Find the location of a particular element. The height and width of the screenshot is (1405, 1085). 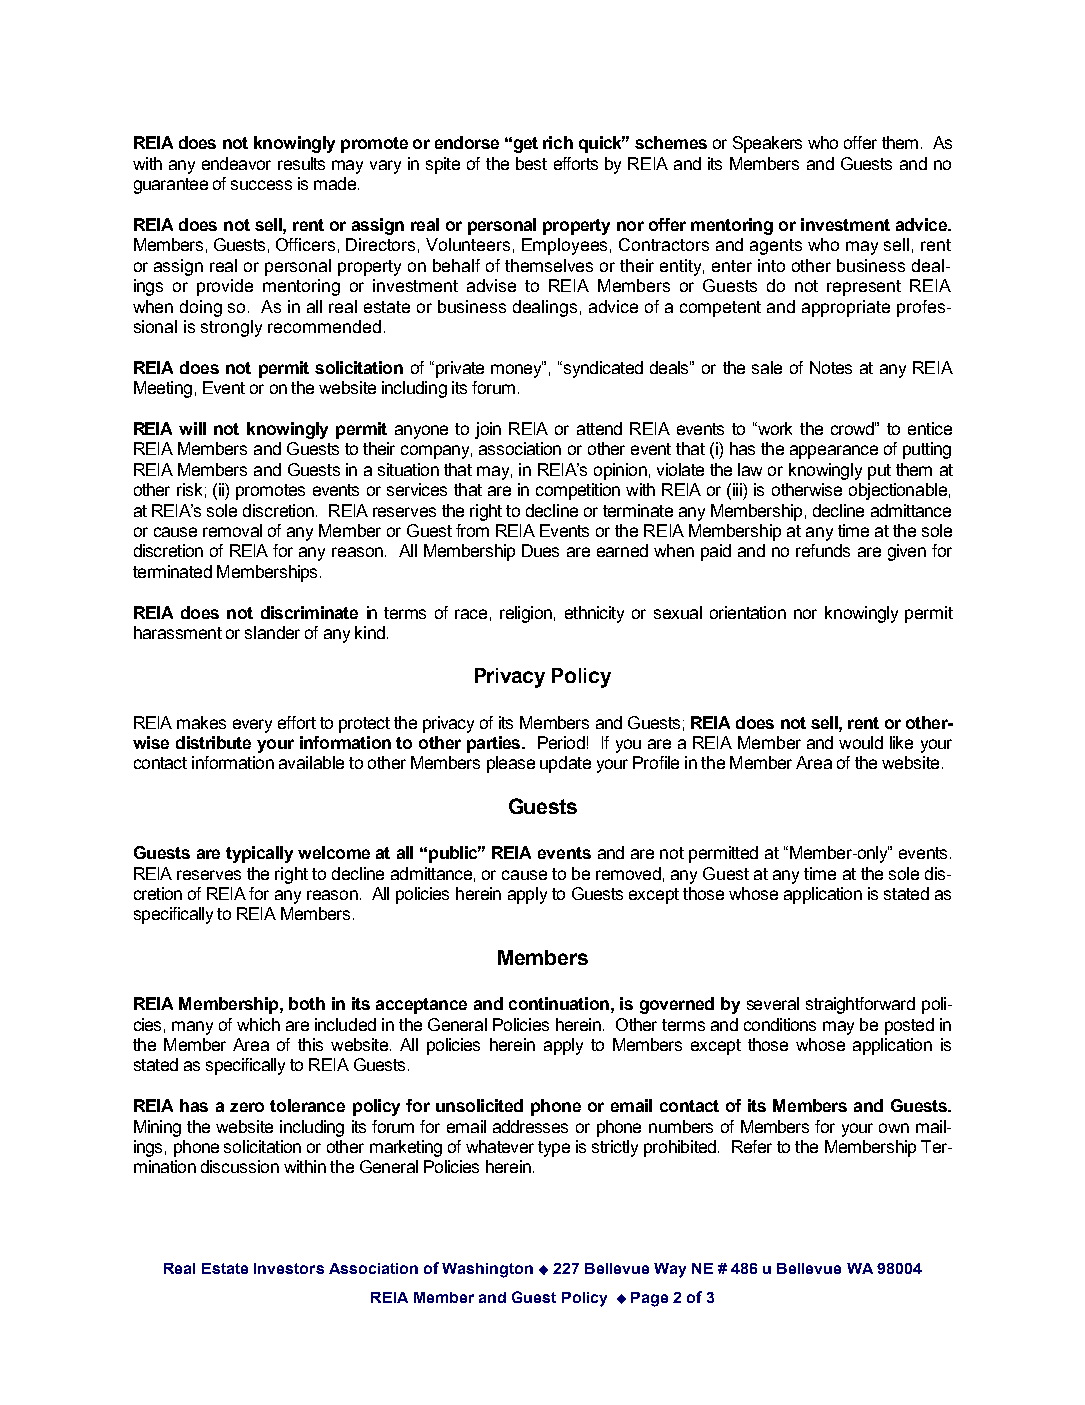

Dues is located at coordinates (540, 550).
